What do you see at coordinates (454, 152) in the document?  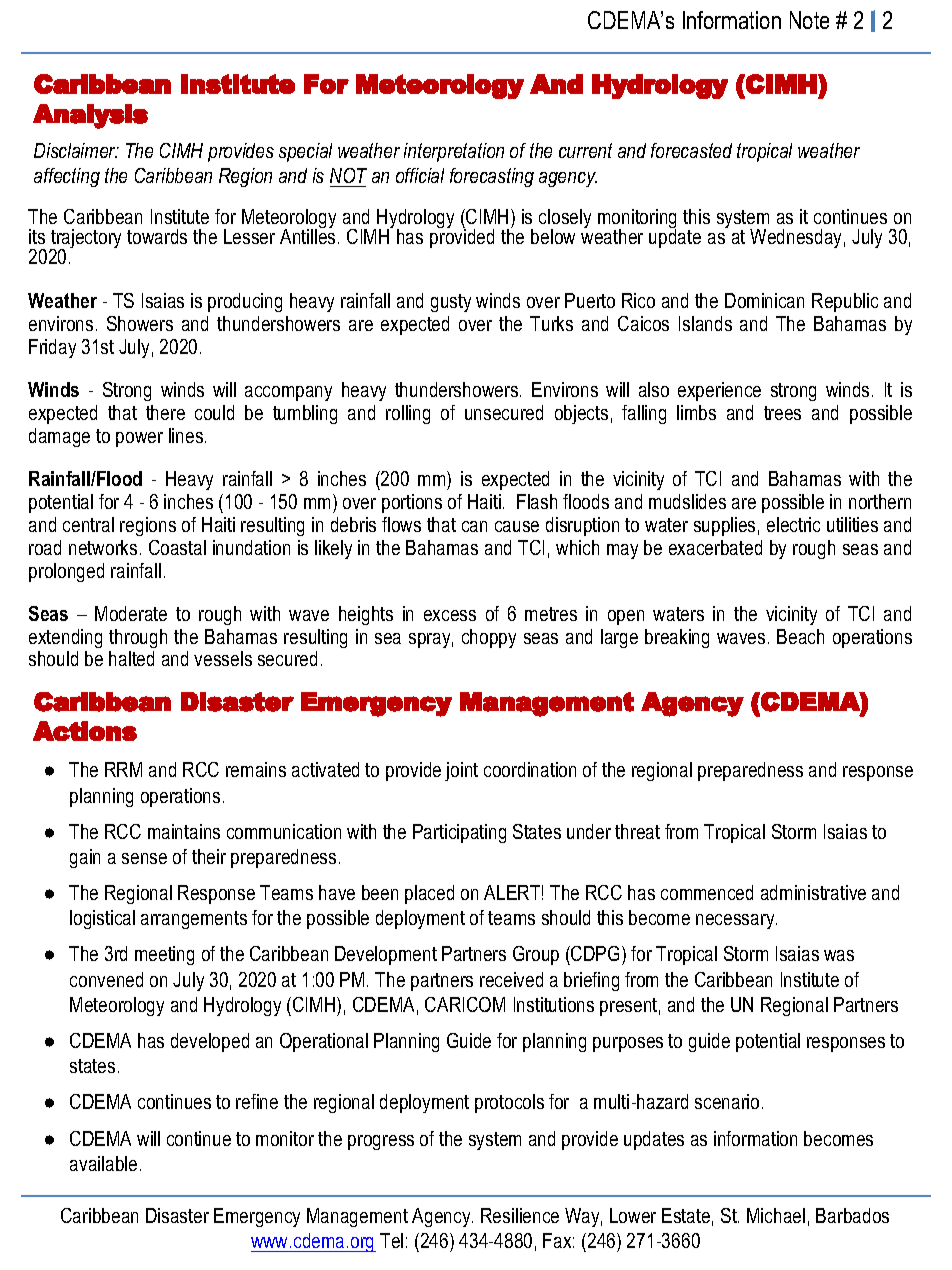 I see `interpretation` at bounding box center [454, 152].
